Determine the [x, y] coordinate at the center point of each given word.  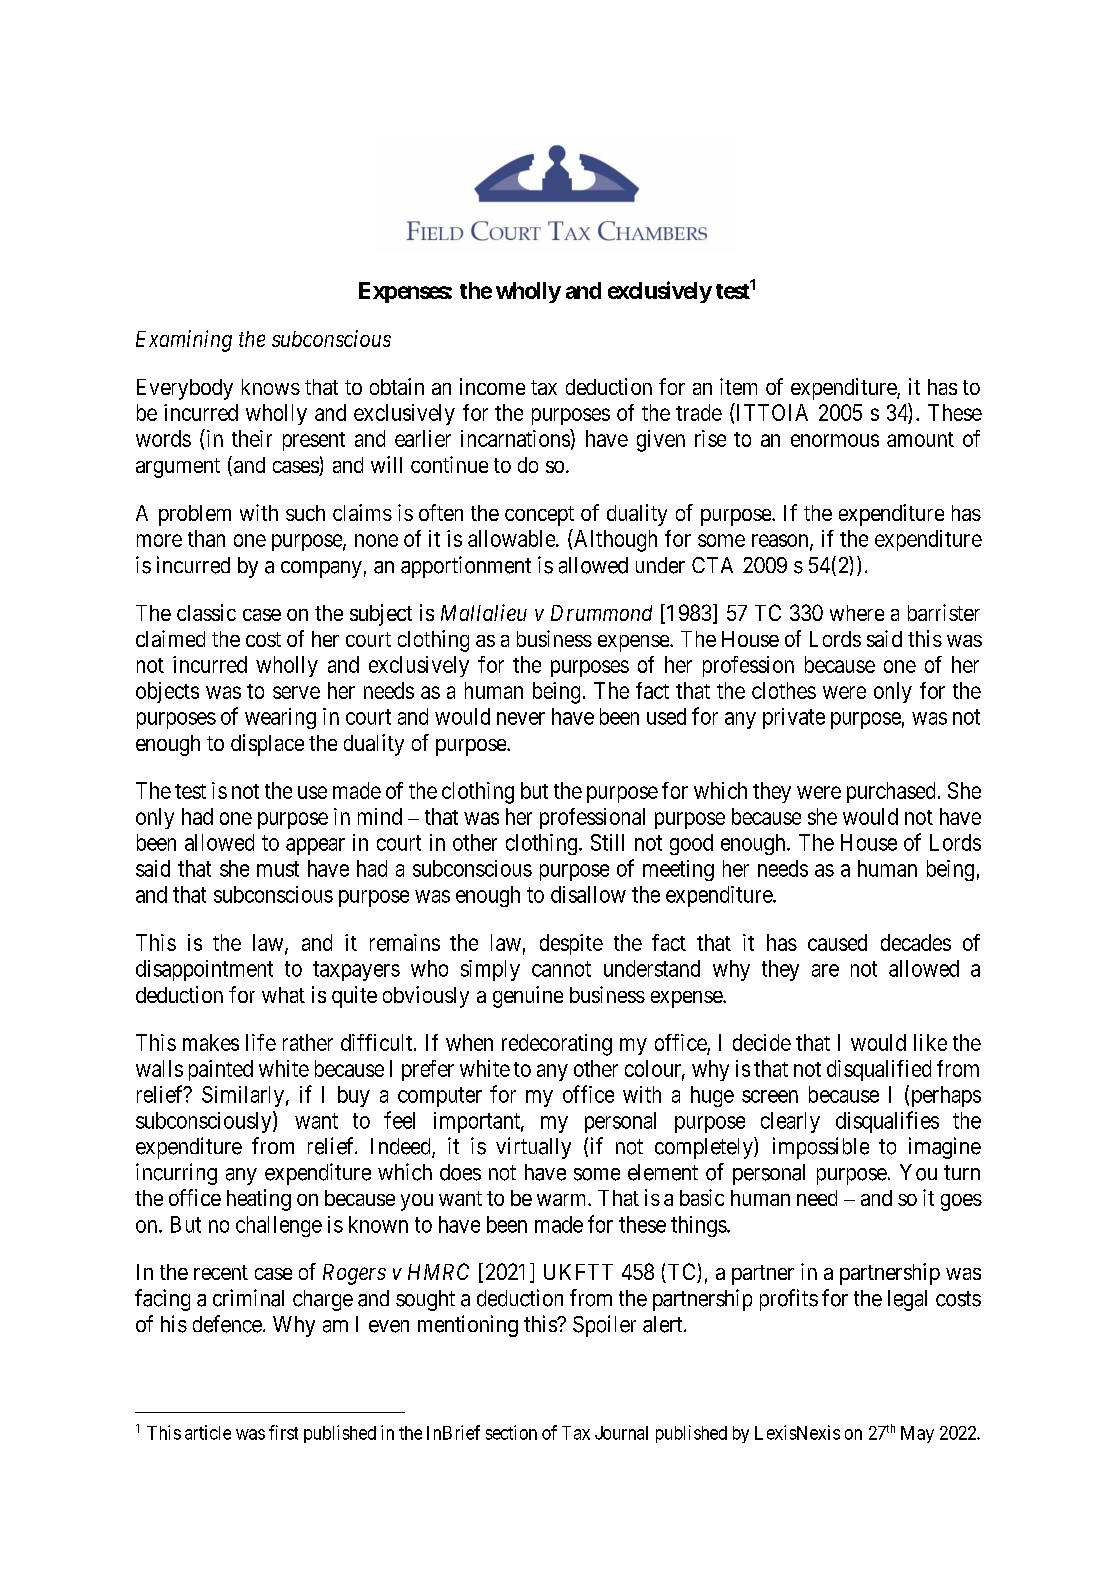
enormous [835, 440]
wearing [280, 718]
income [492, 386]
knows [271, 387]
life [261, 1042]
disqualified [879, 1070]
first [283, 1432]
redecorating [557, 1045]
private [794, 718]
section [511, 1432]
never [521, 718]
